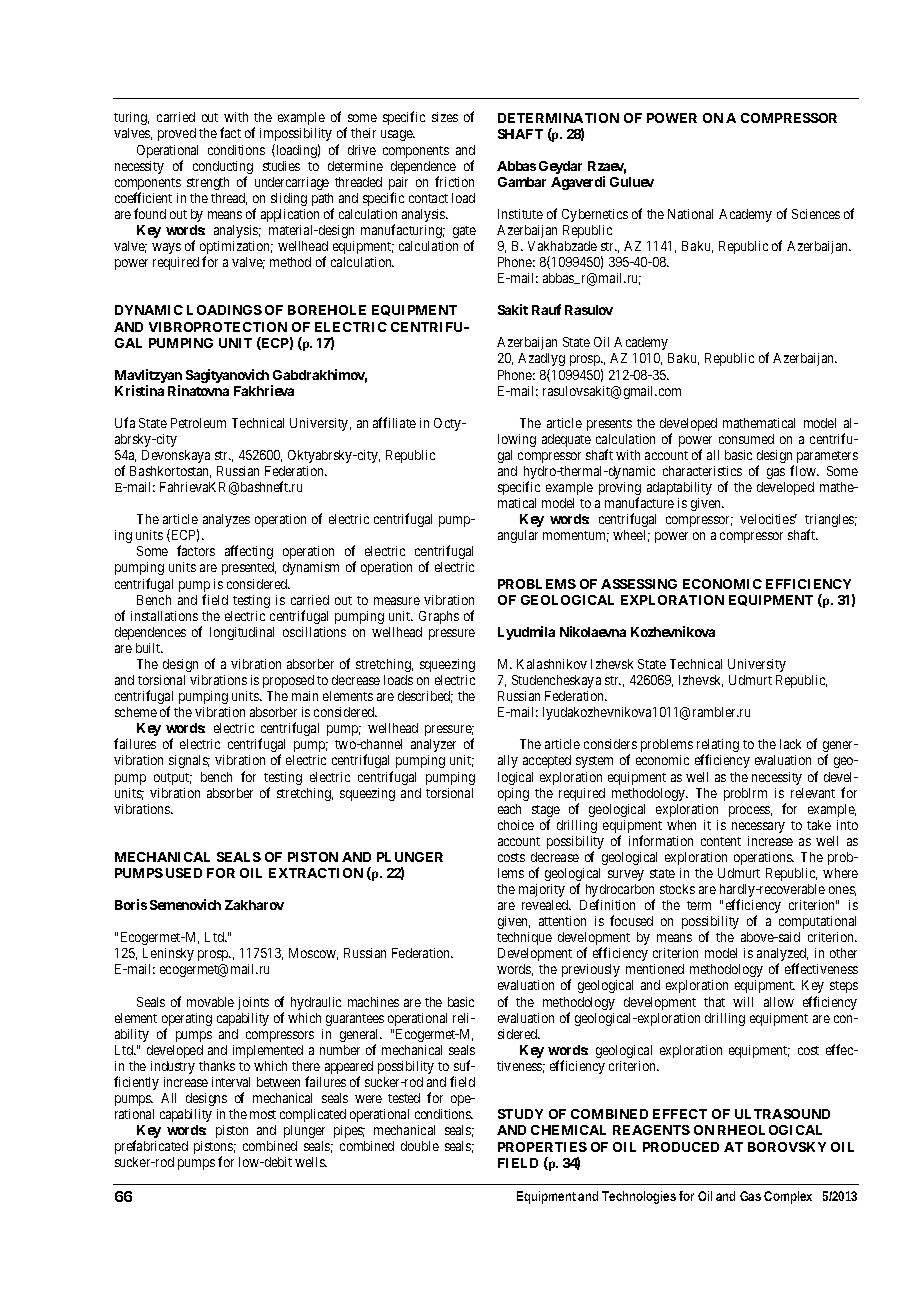  What do you see at coordinates (816, 214) in the screenshot?
I see `Sciences` at bounding box center [816, 214].
